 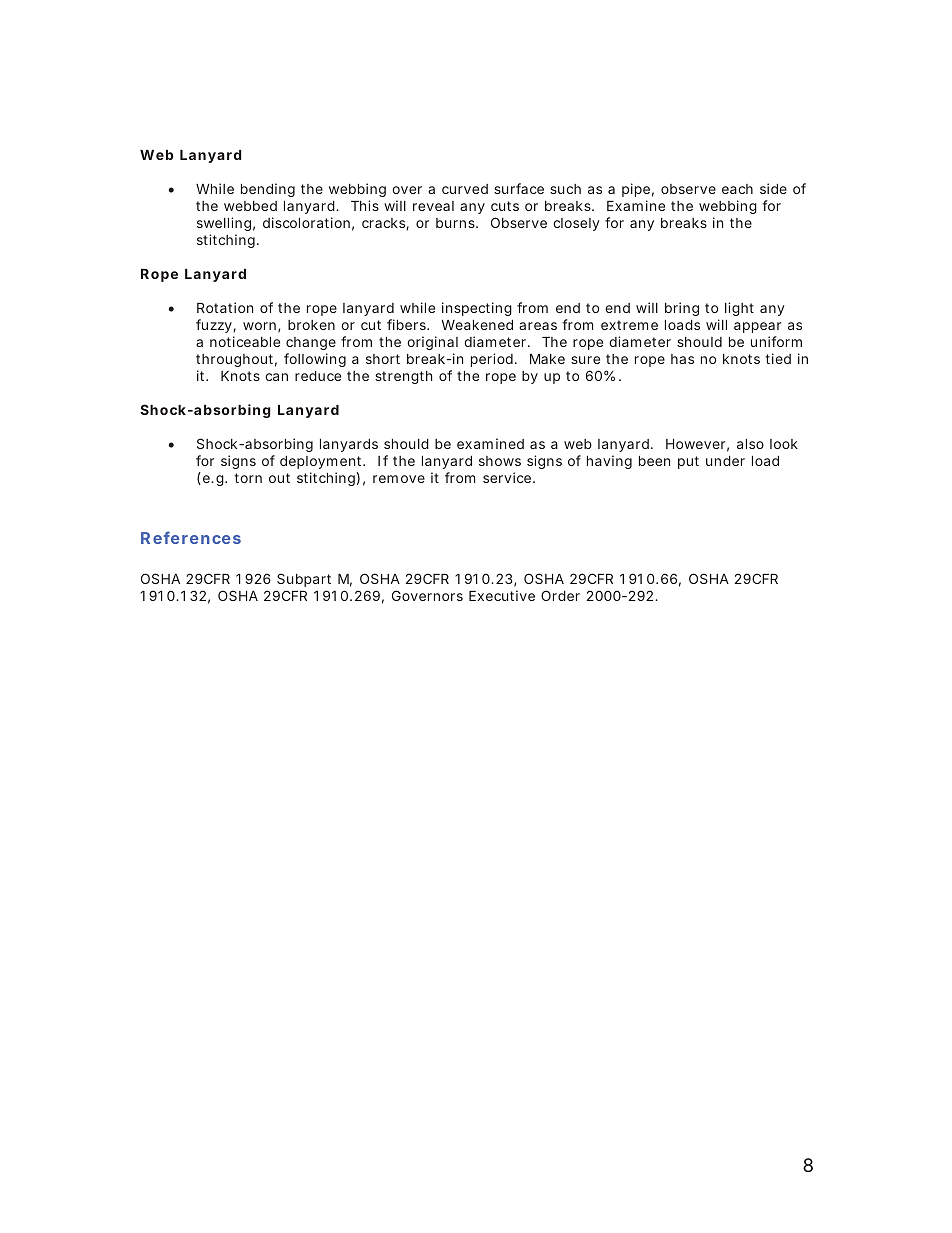 What do you see at coordinates (477, 309) in the document?
I see `inspecting` at bounding box center [477, 309].
